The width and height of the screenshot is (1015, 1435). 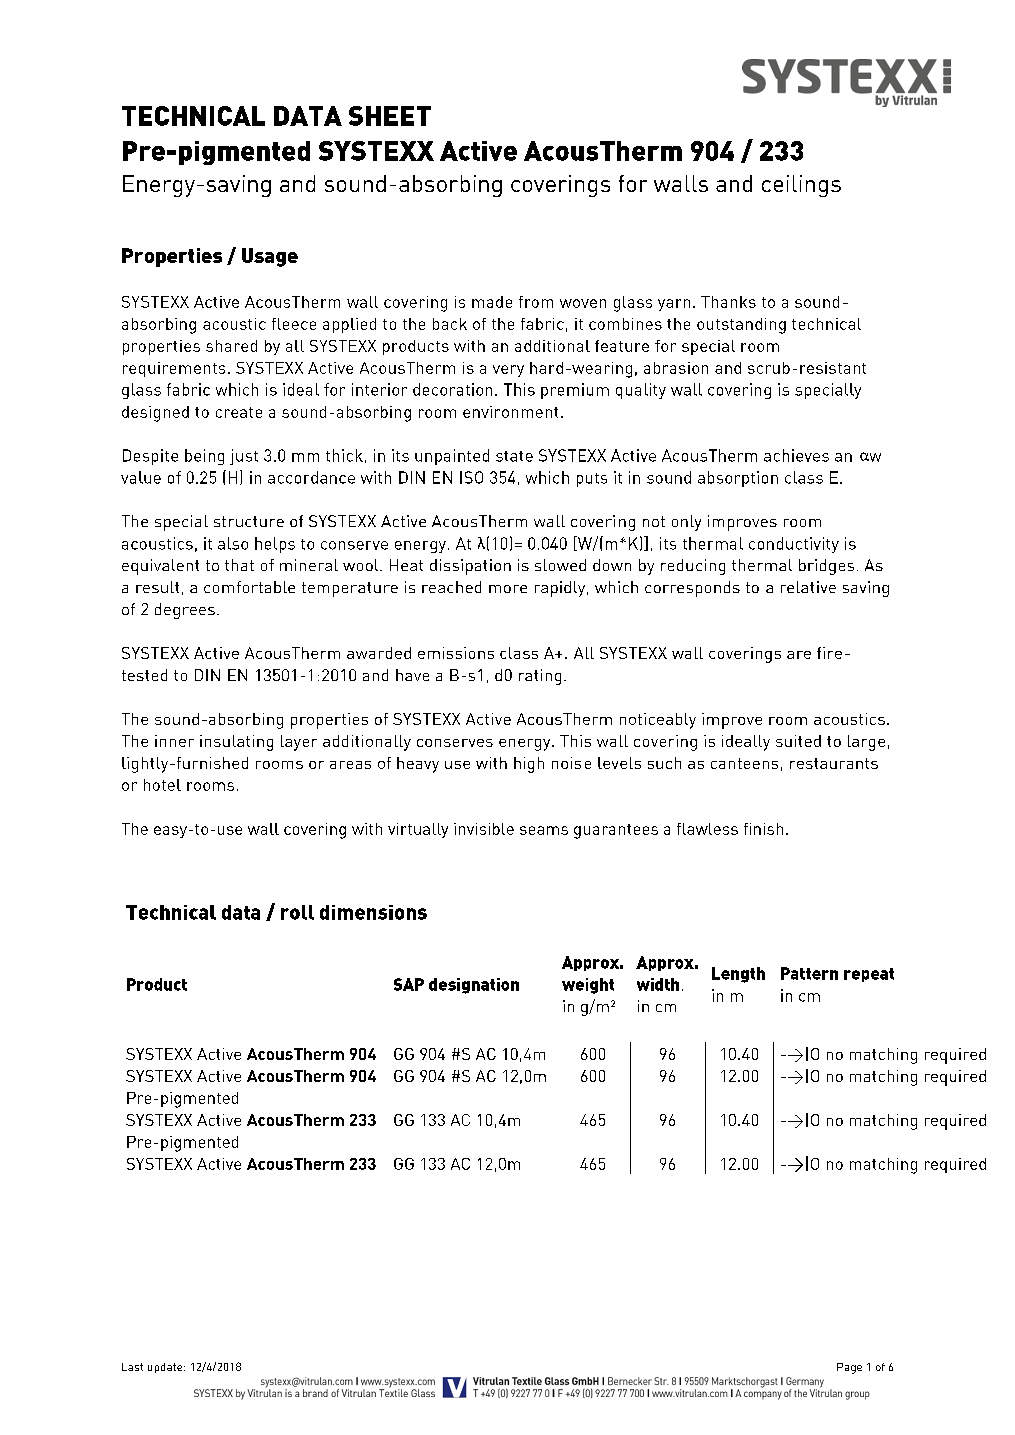 I want to click on update, so click(x=166, y=1368).
